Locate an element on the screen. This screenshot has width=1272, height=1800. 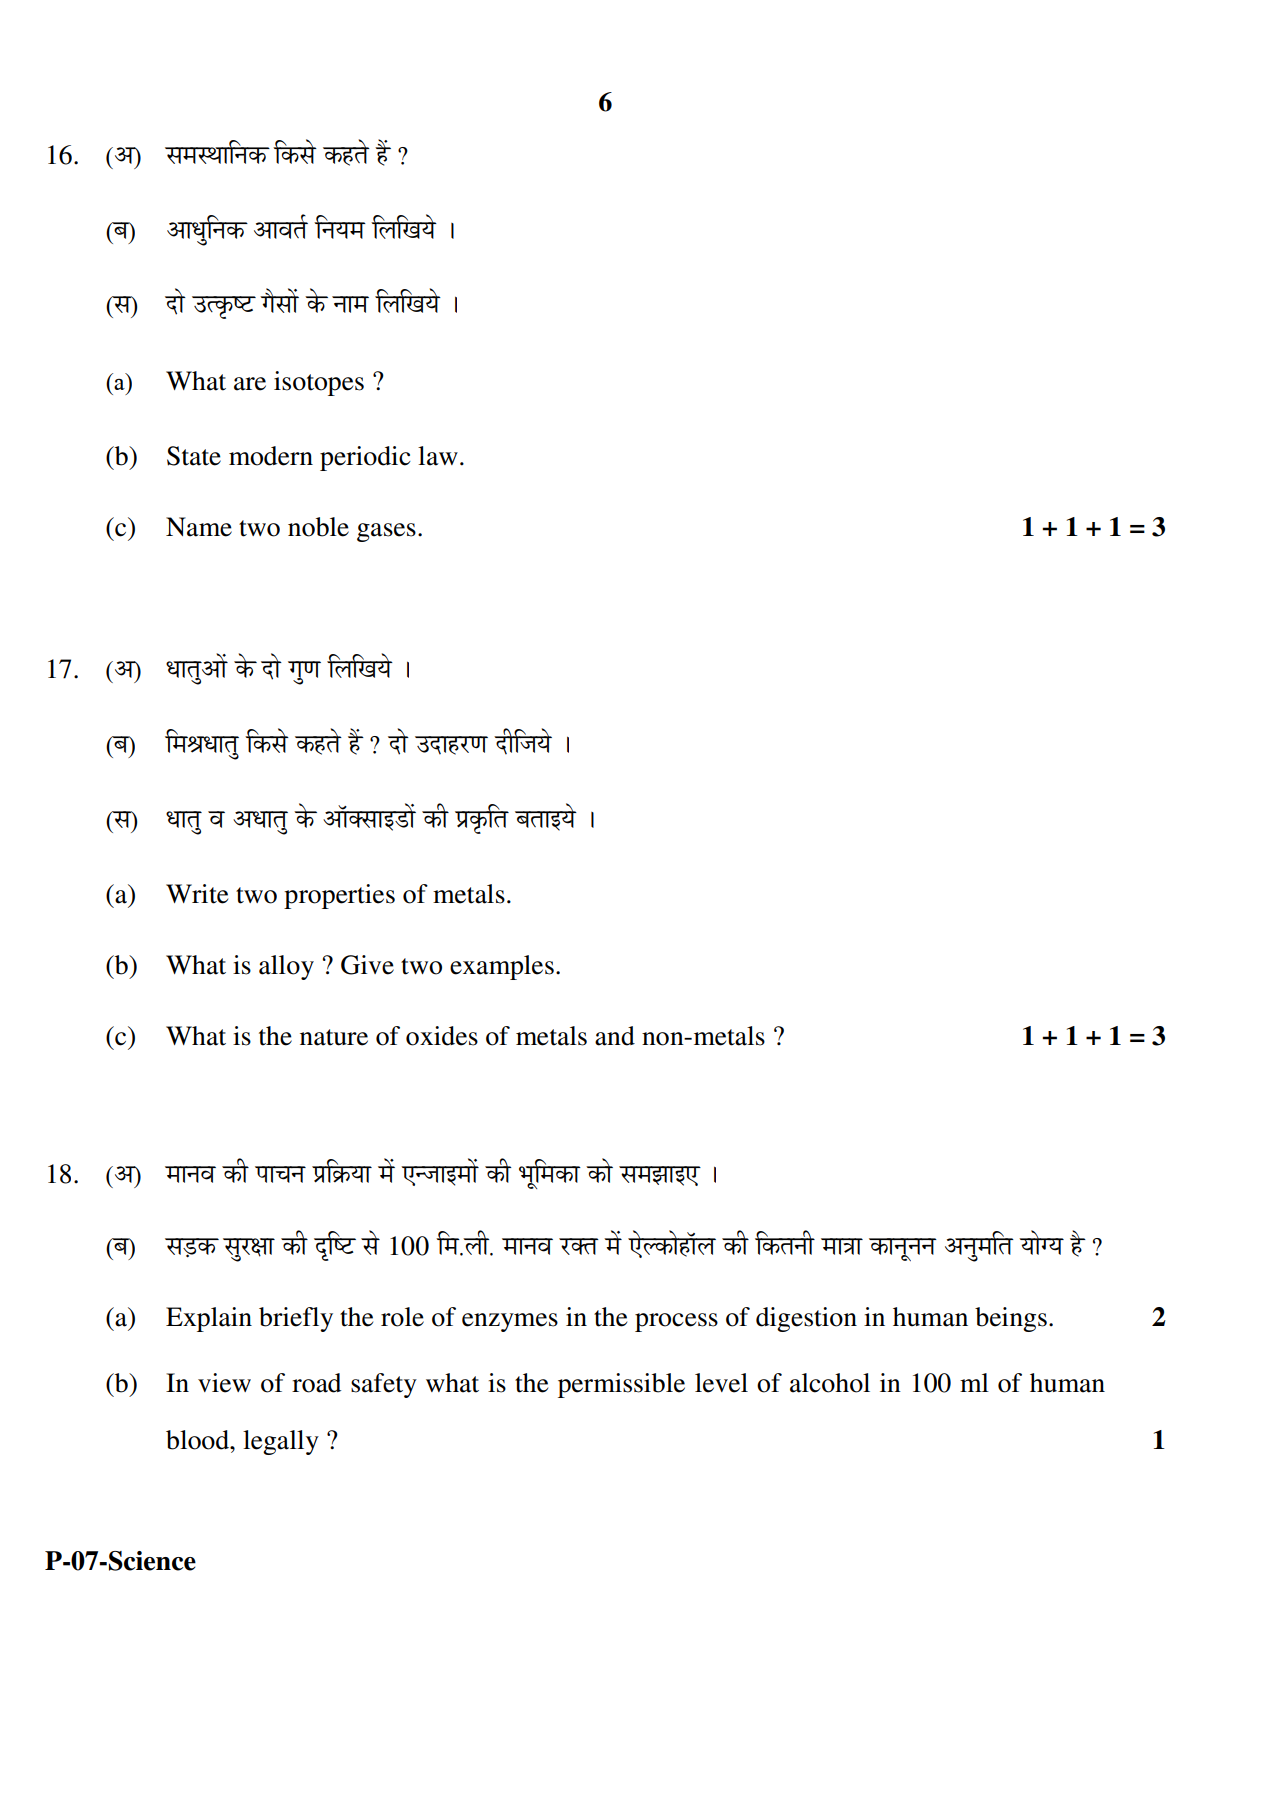
road is located at coordinates (316, 1383).
